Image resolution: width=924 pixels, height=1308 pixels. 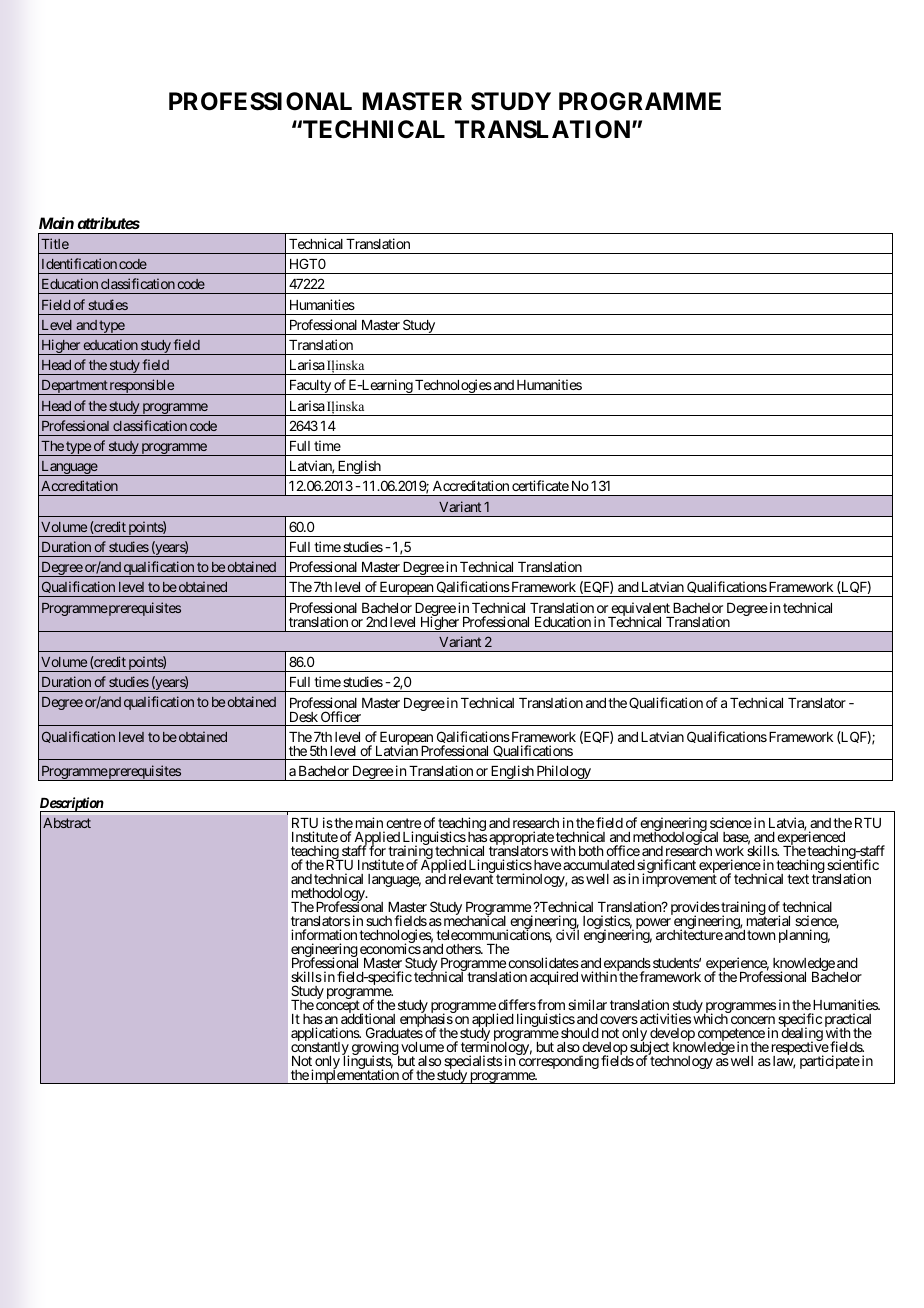 What do you see at coordinates (355, 1076) in the screenshot?
I see `implementation` at bounding box center [355, 1076].
